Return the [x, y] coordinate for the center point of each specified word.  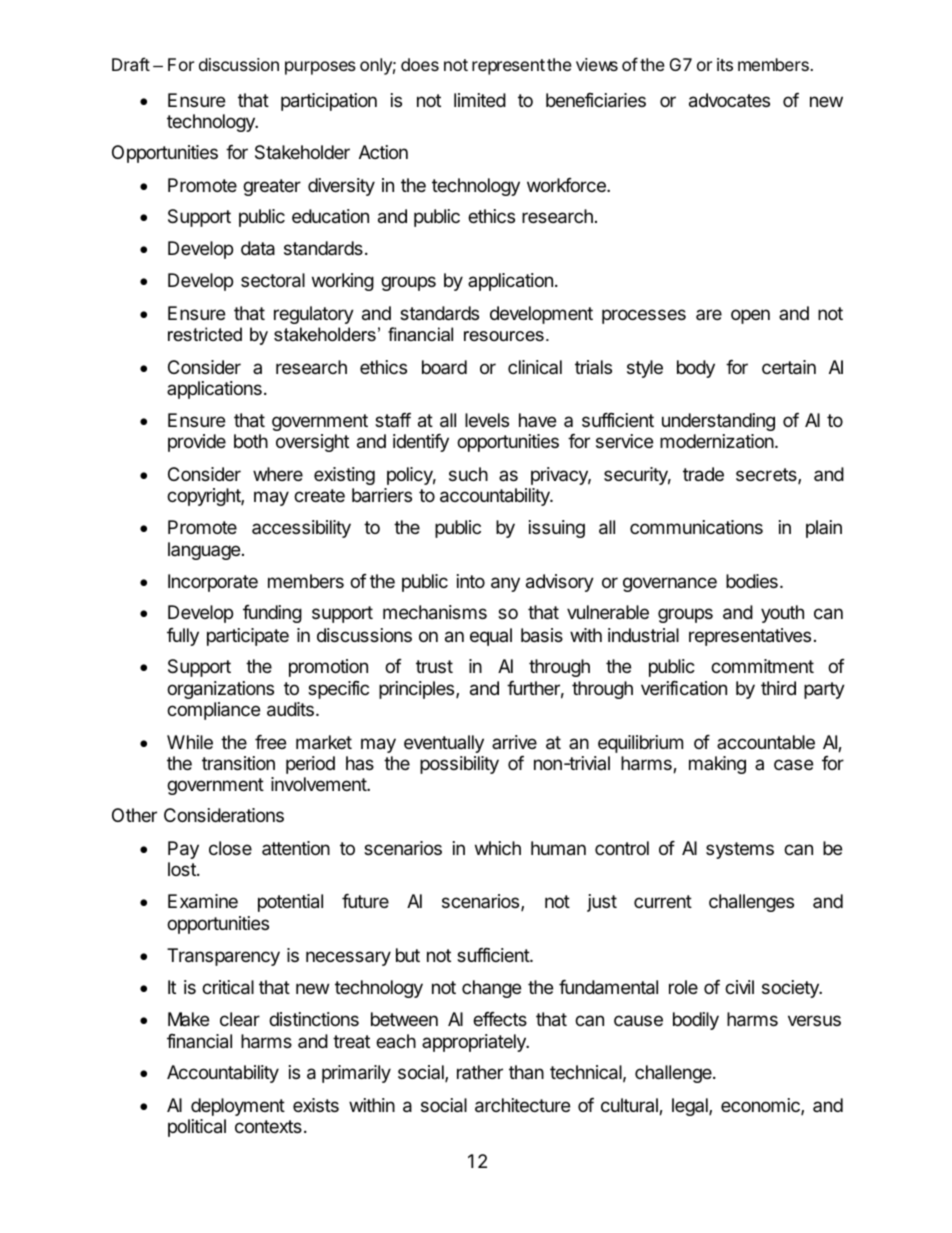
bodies [752, 581]
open [750, 316]
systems [740, 850]
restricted [205, 334]
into [471, 581]
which [498, 848]
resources [504, 336]
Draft [131, 64]
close [230, 848]
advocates [729, 100]
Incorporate [213, 583]
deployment [238, 1107]
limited [480, 100]
